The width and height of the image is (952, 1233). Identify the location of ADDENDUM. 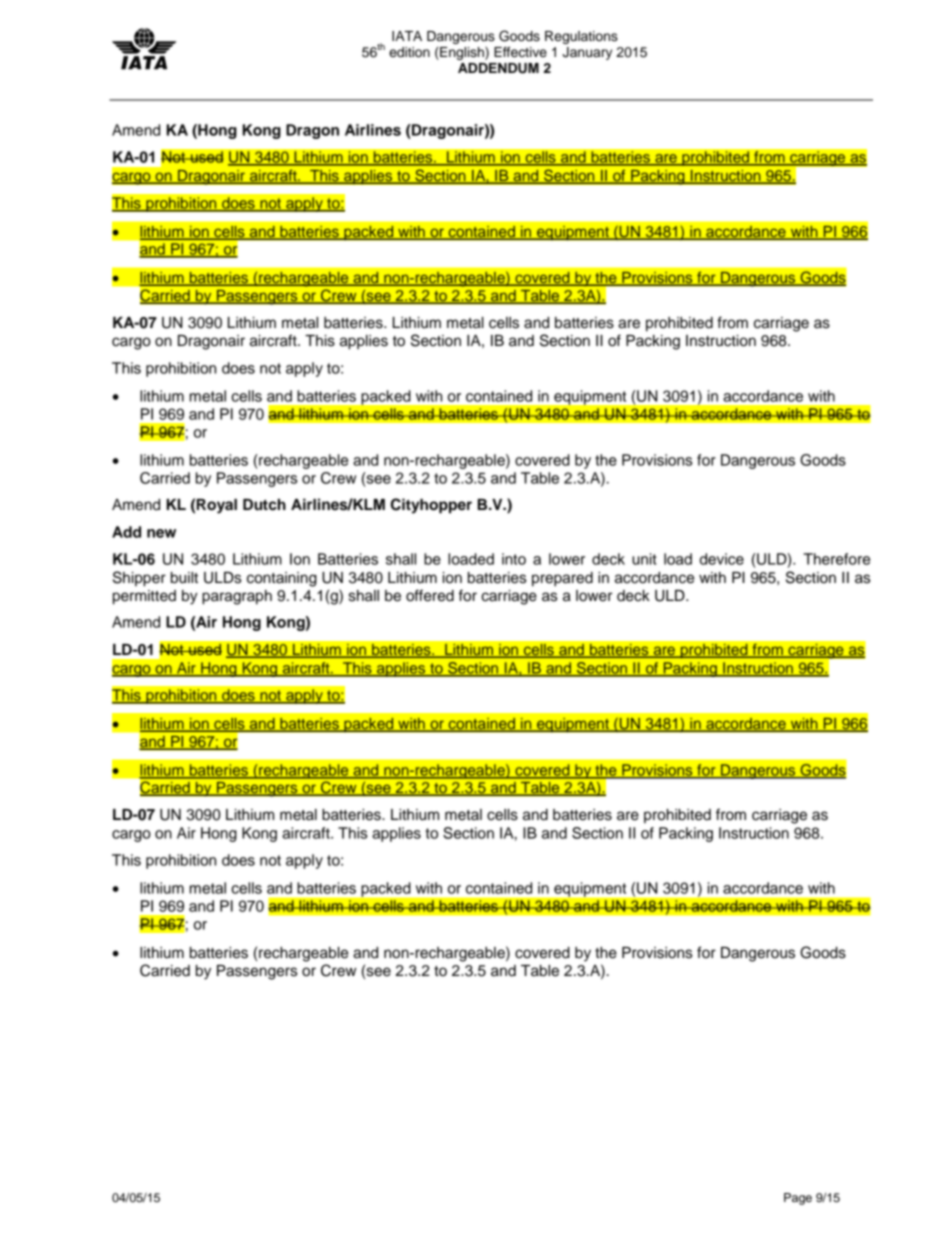
(498, 68).
